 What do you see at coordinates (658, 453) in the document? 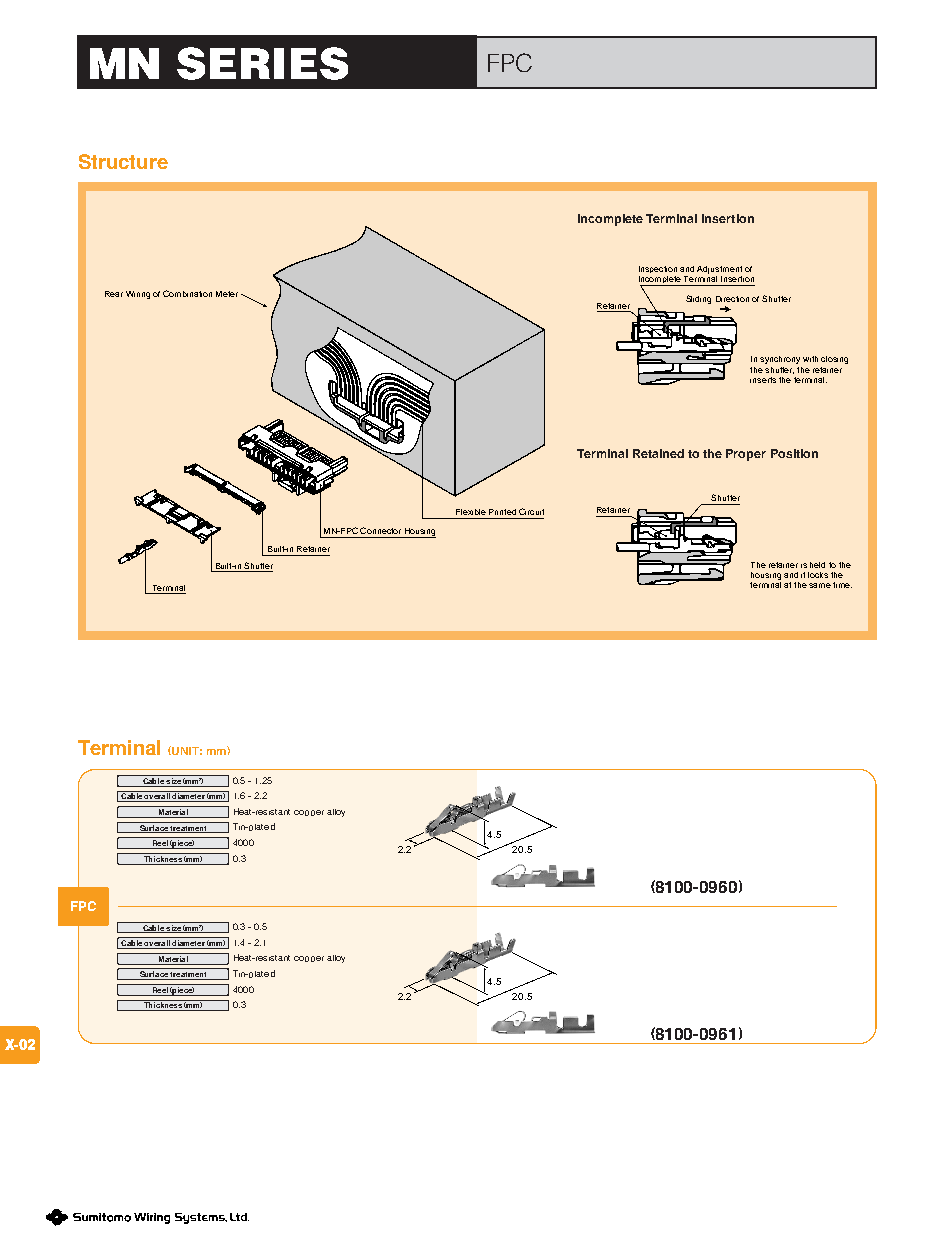
I see `Retained` at bounding box center [658, 453].
